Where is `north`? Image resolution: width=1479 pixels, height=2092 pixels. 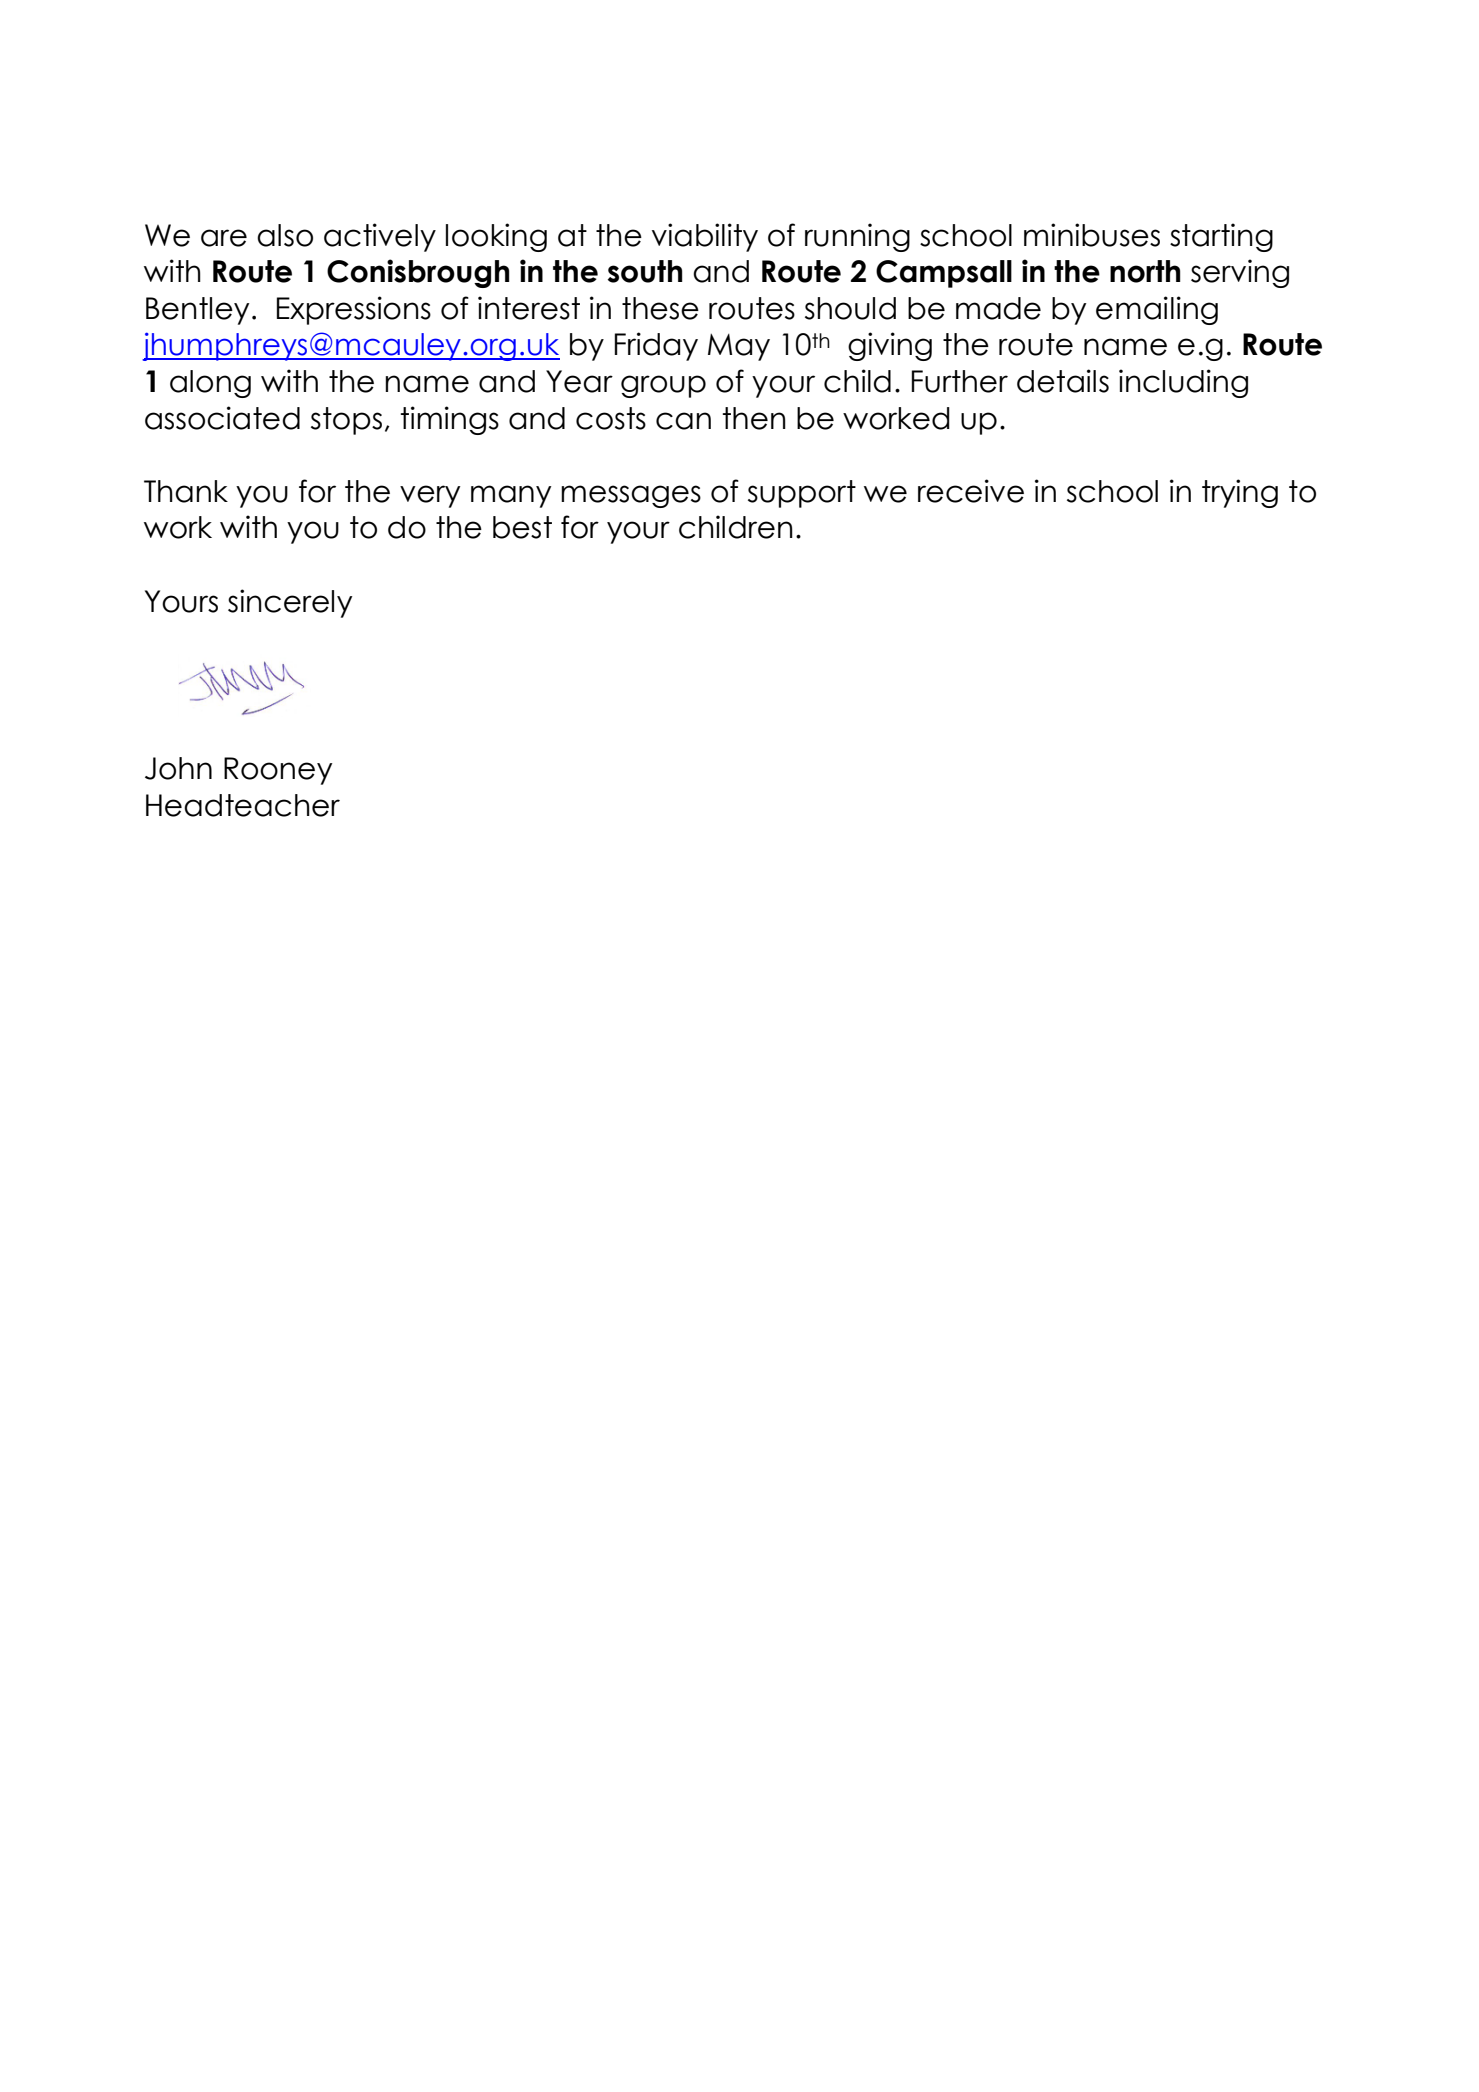 north is located at coordinates (1145, 271).
